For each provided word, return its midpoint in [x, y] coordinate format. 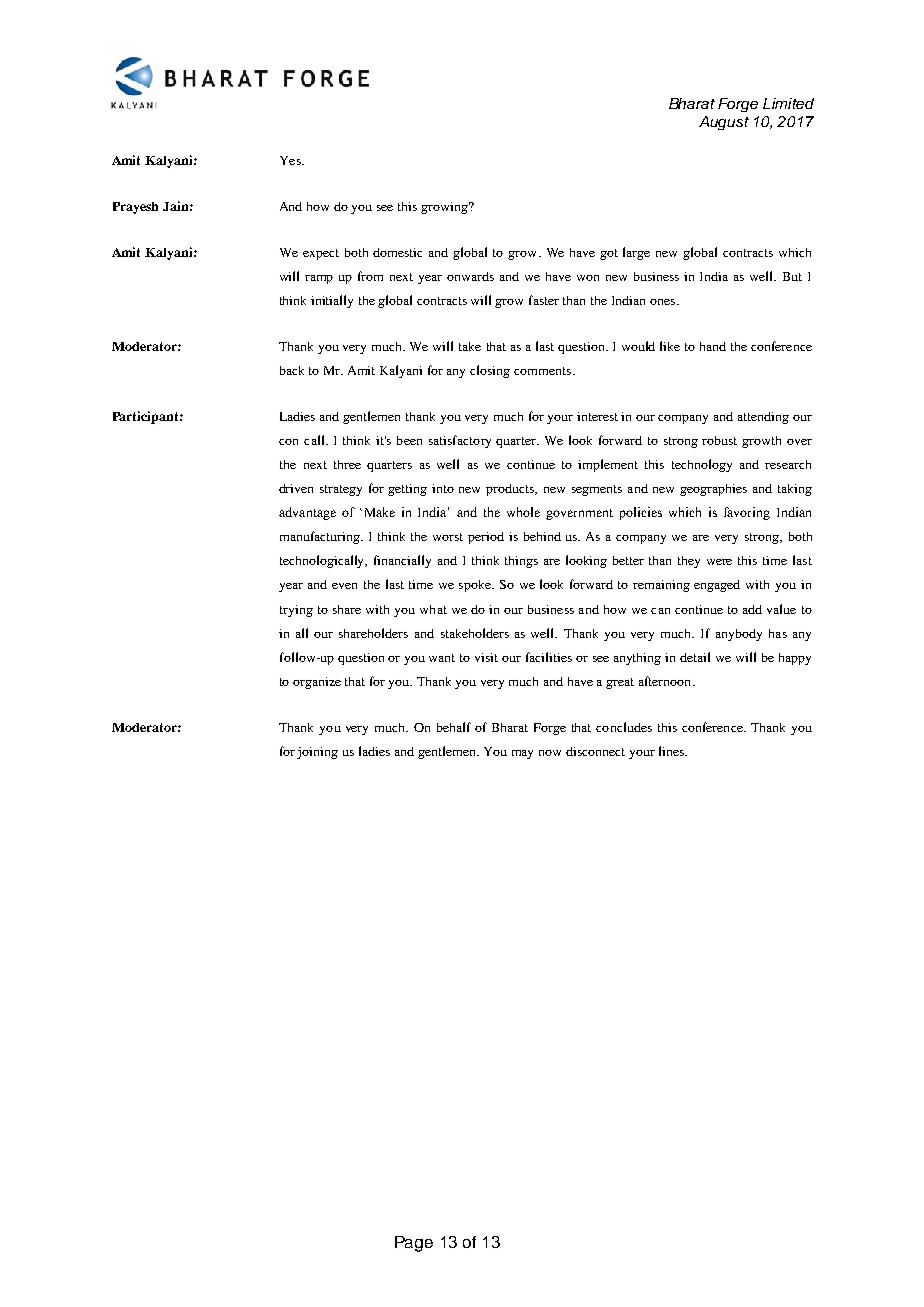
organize [317, 683]
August [724, 123]
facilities [549, 657]
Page [414, 1244]
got [609, 254]
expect [321, 254]
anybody [739, 635]
